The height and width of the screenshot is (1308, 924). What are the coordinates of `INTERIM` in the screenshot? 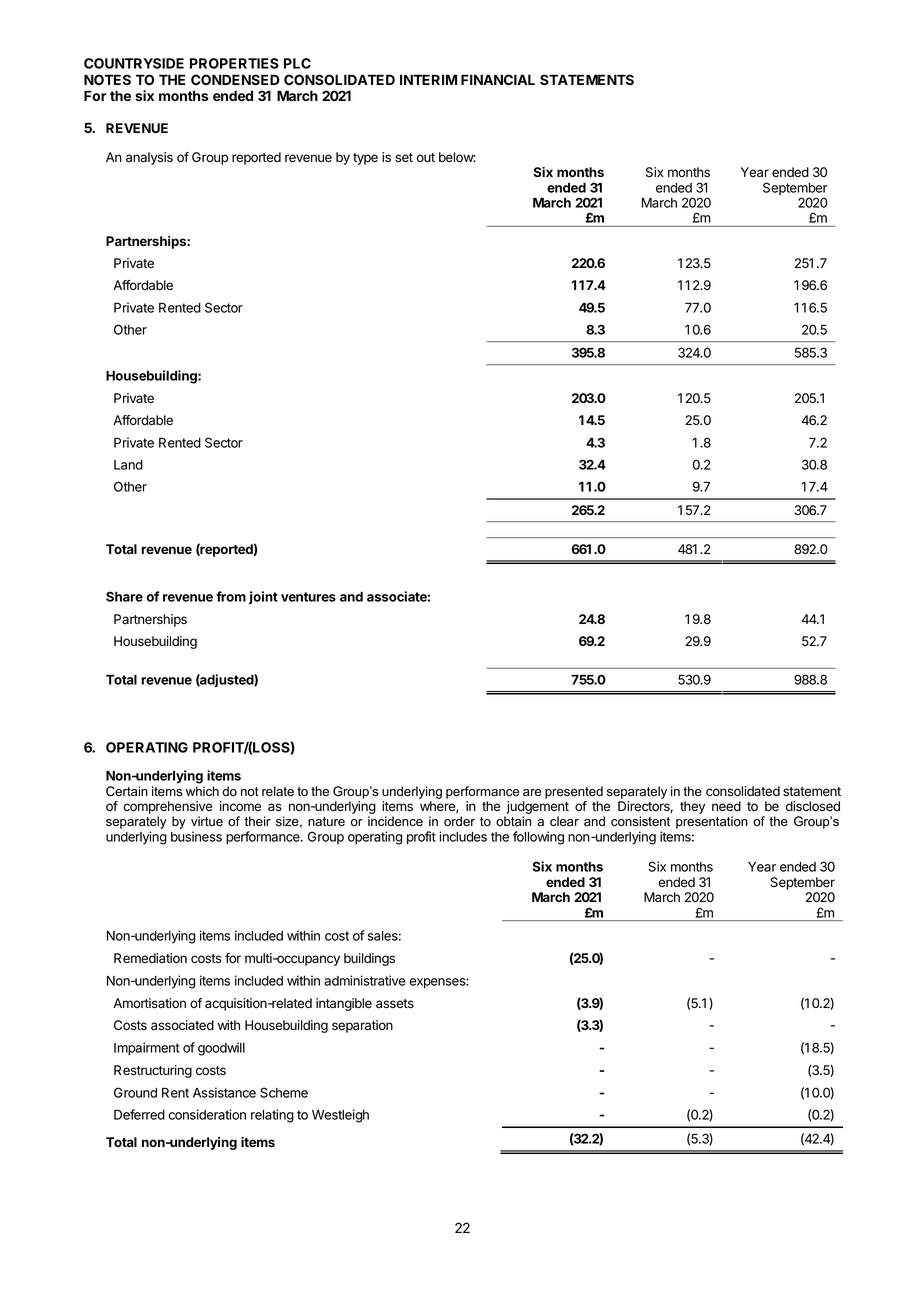 It's located at (428, 79).
